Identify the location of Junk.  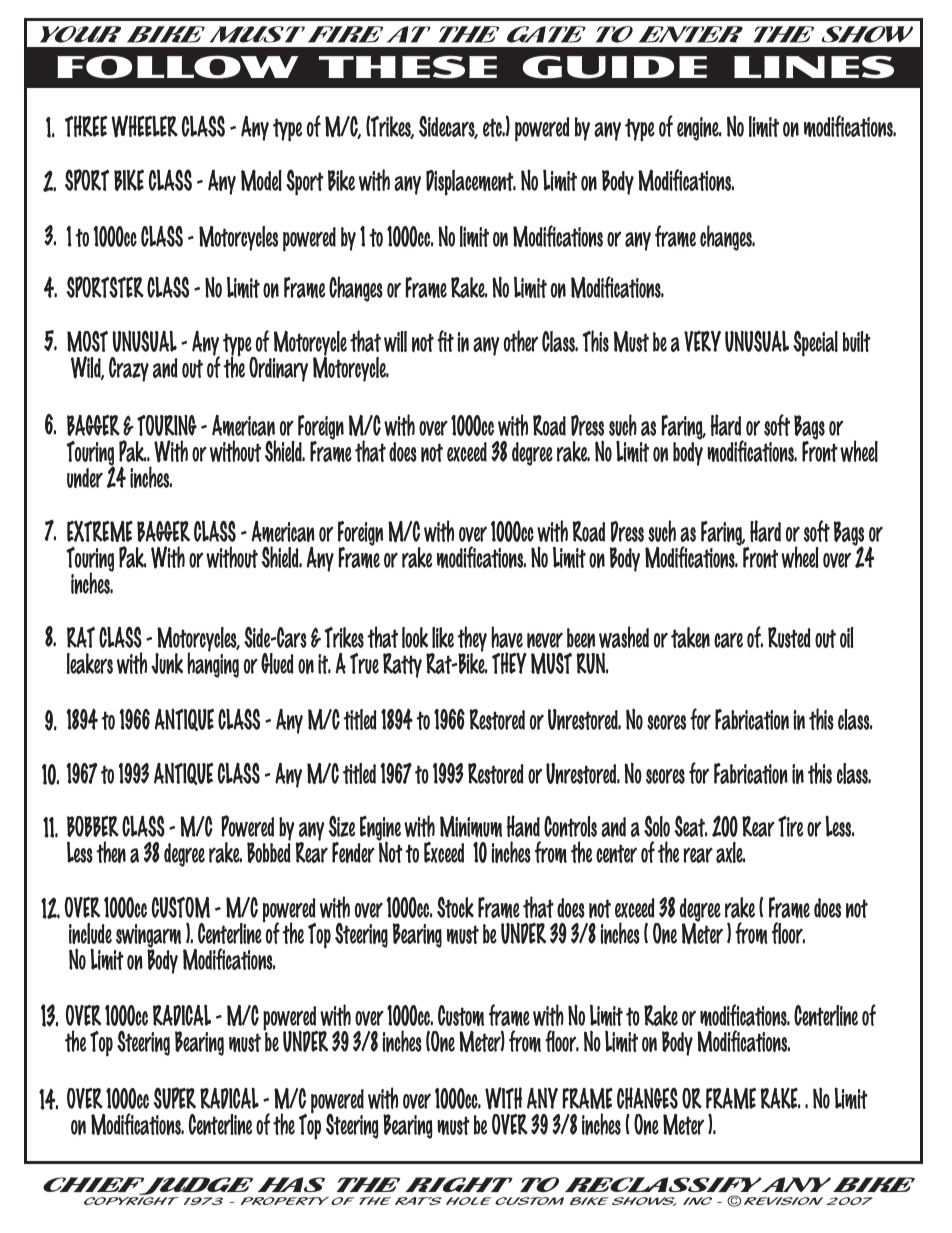
(167, 663).
